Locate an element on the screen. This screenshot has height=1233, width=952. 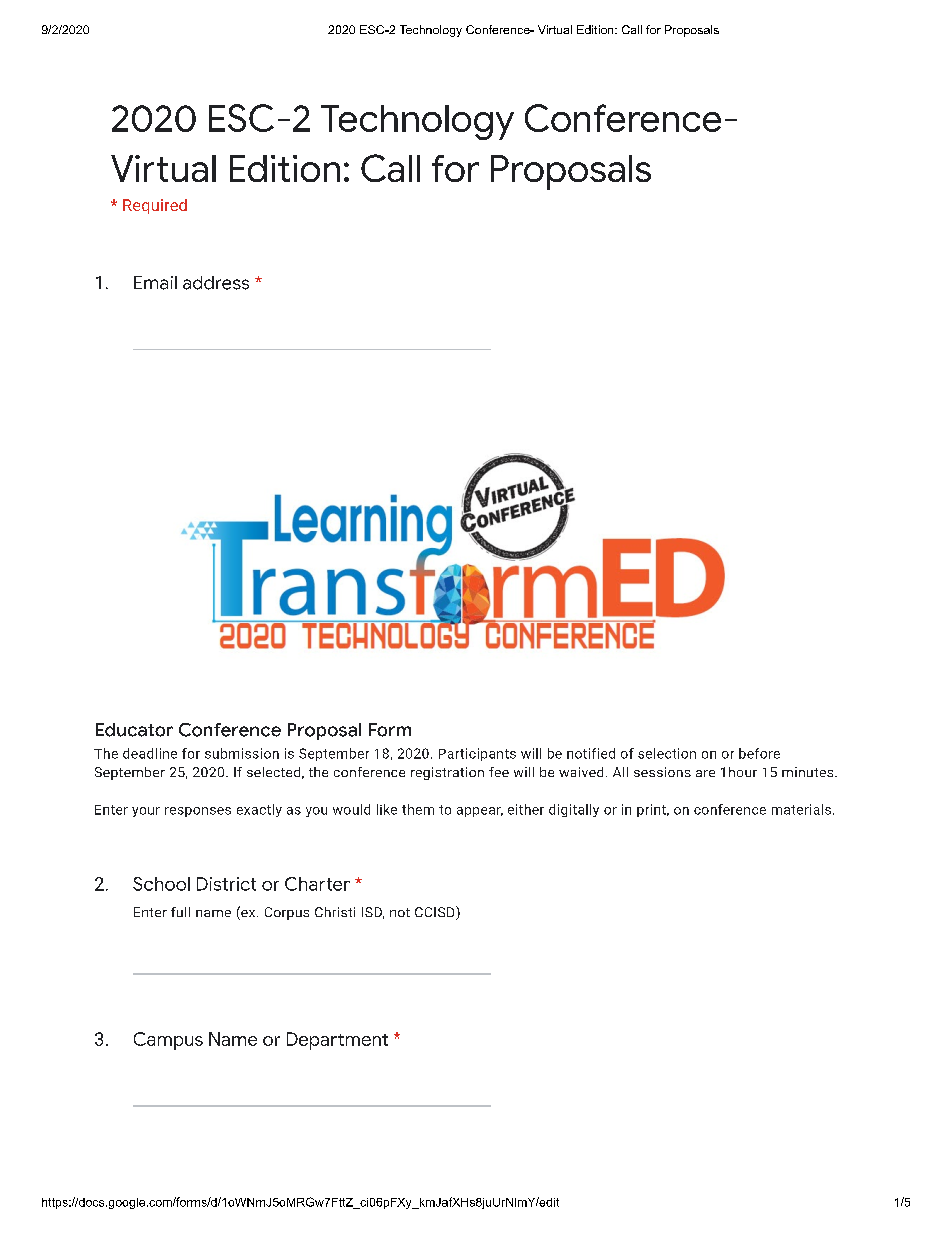
address is located at coordinates (216, 283).
